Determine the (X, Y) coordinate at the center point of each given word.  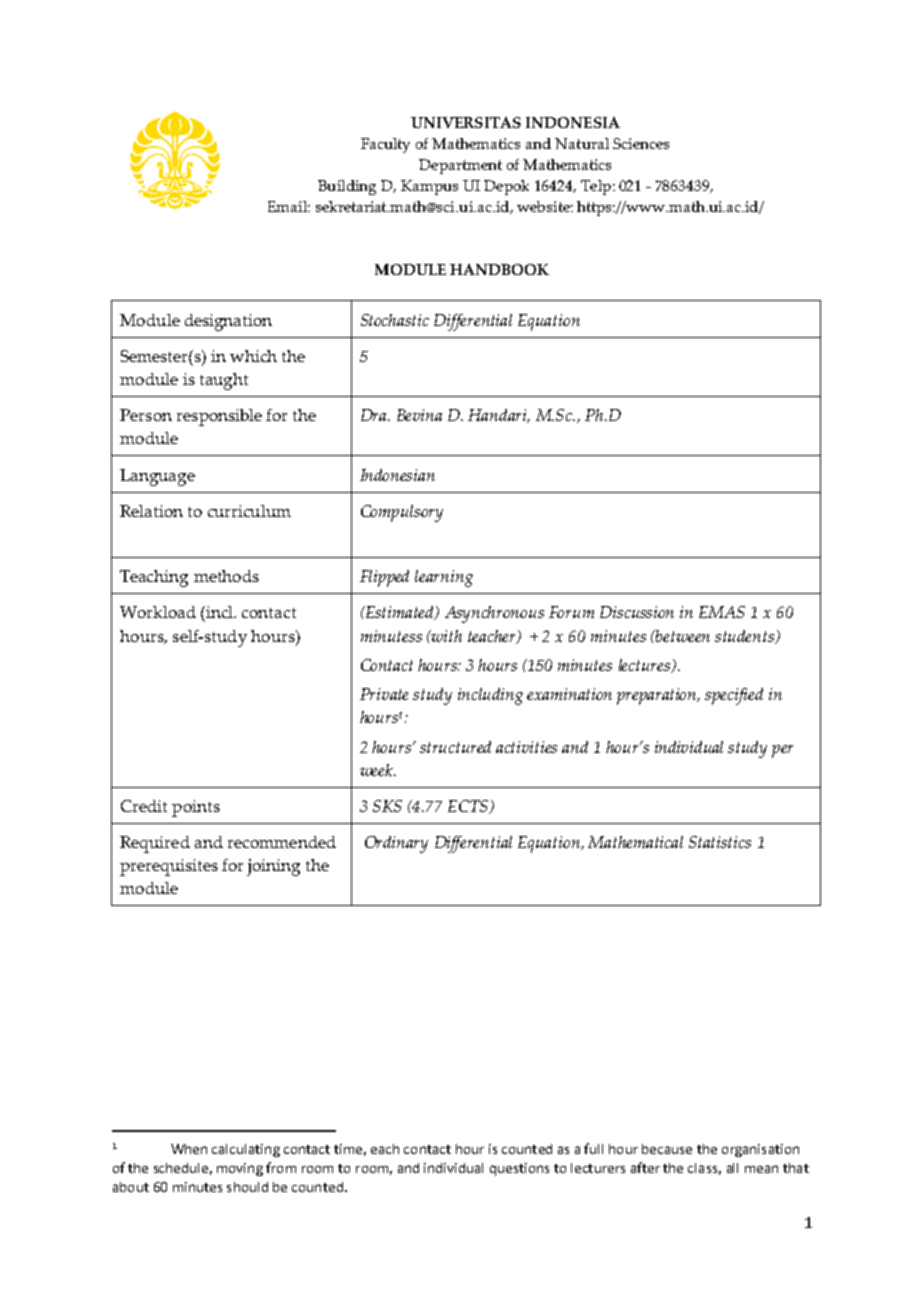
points (196, 808)
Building (347, 187)
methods (226, 576)
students (745, 637)
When (189, 1149)
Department (460, 166)
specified (734, 696)
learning (444, 578)
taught (224, 381)
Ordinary (396, 844)
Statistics (720, 842)
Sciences (641, 143)
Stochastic (395, 320)
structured (455, 747)
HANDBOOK (499, 269)
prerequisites (169, 867)
